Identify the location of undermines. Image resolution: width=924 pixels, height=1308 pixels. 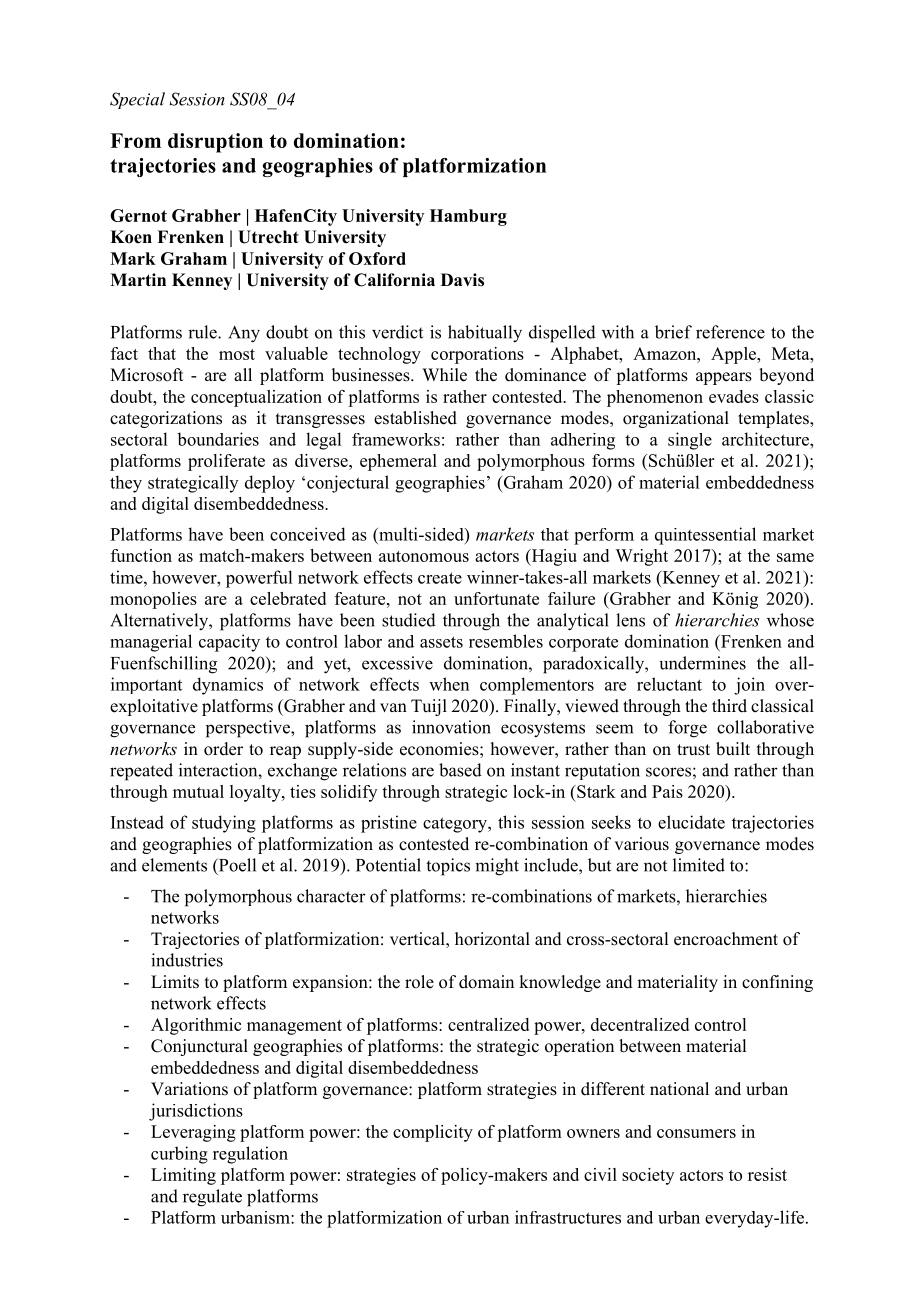
(702, 663).
